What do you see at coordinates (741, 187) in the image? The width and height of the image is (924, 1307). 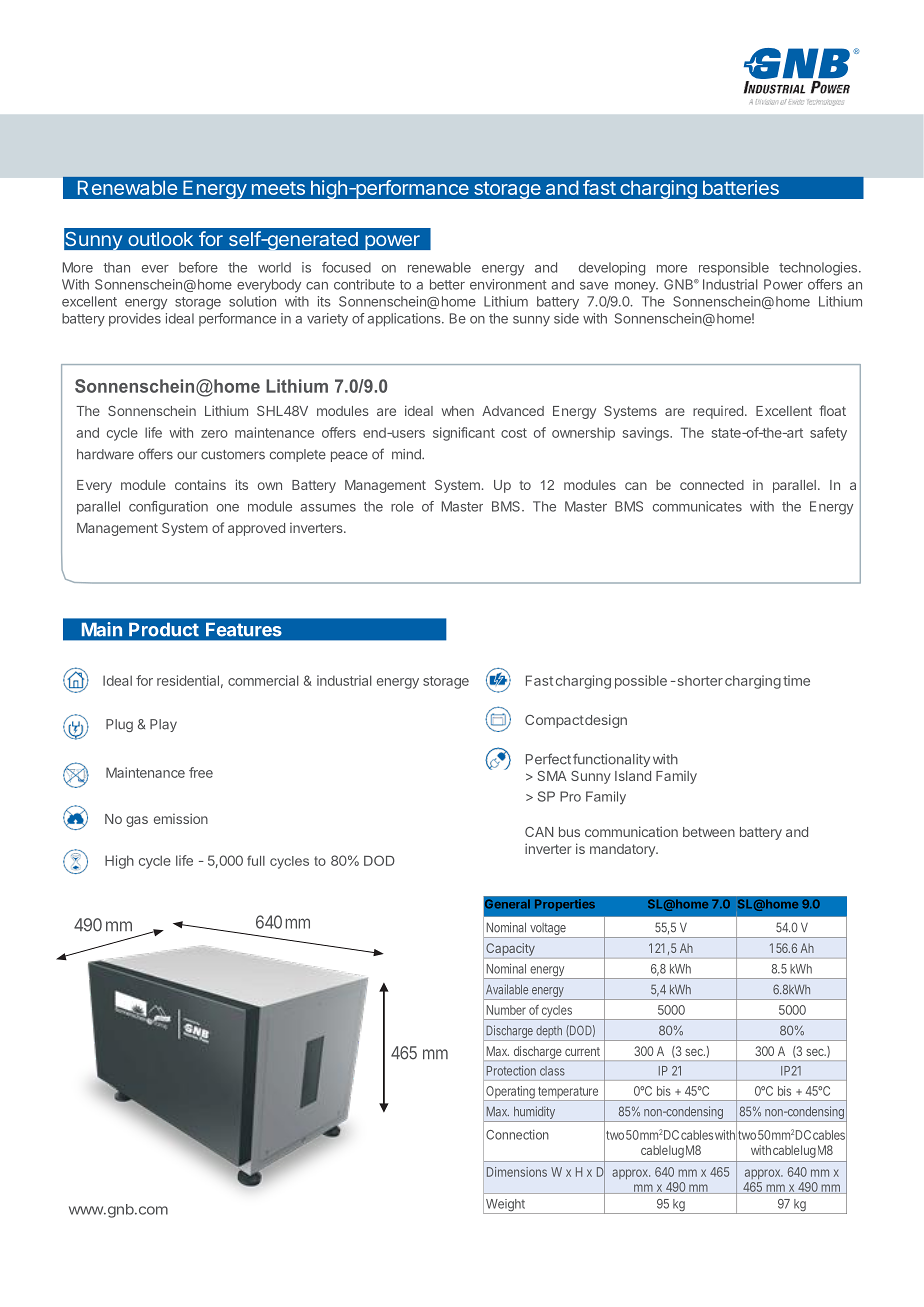 I see `batteries` at bounding box center [741, 187].
